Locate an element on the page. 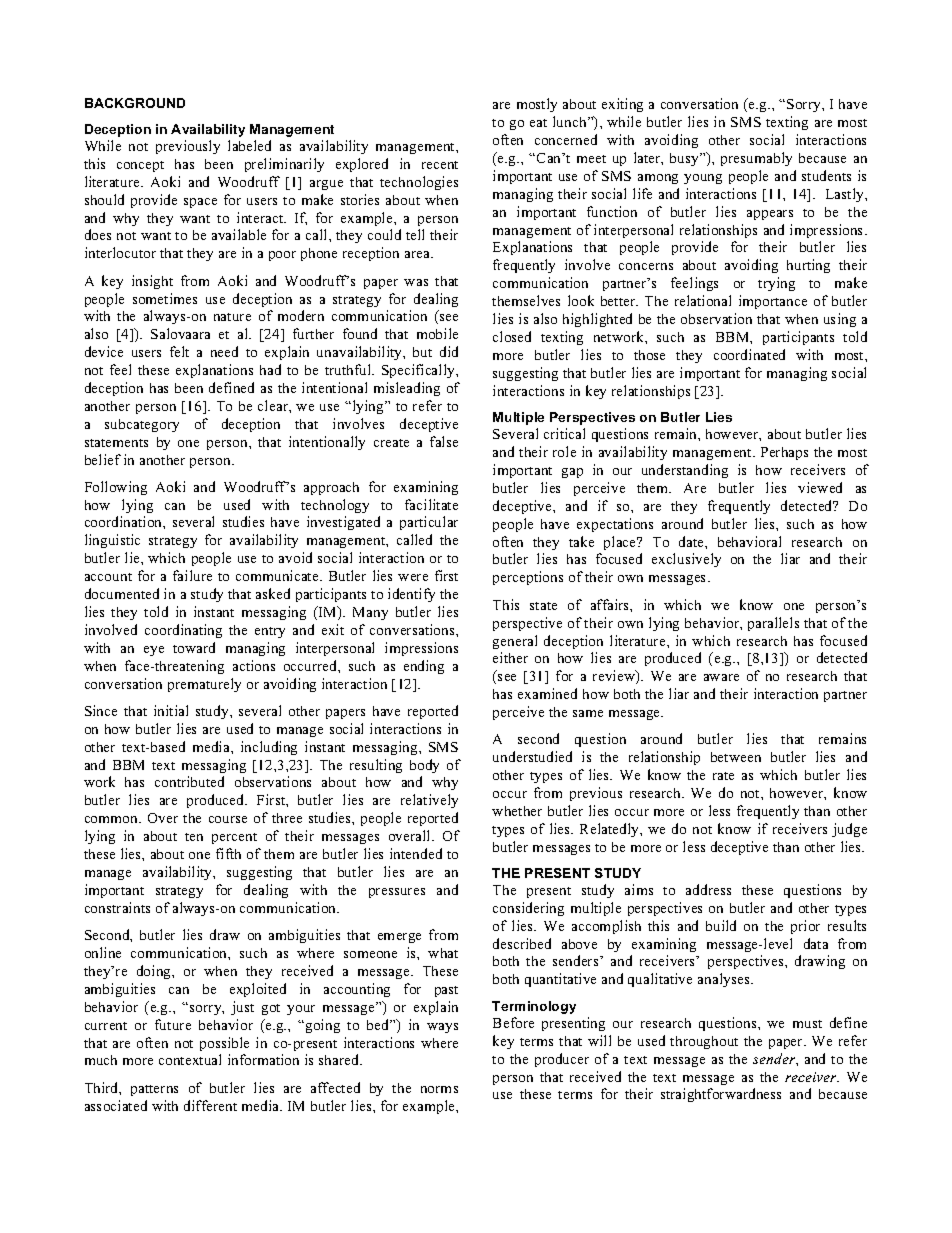 Image resolution: width=952 pixels, height=1233 pixels. labeled is located at coordinates (249, 145).
